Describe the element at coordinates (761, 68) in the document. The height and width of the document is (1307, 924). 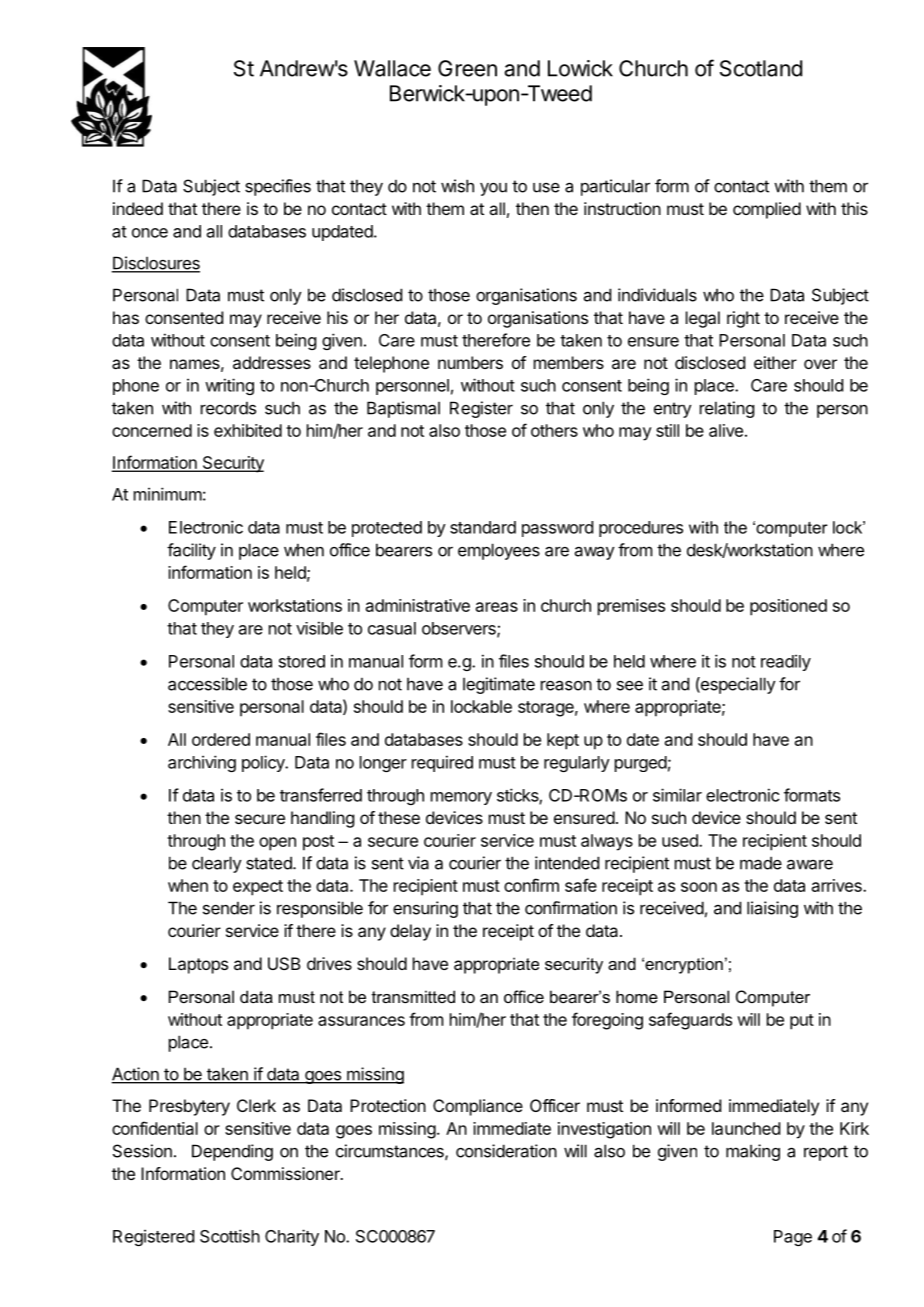
I see `Scotland` at that location.
